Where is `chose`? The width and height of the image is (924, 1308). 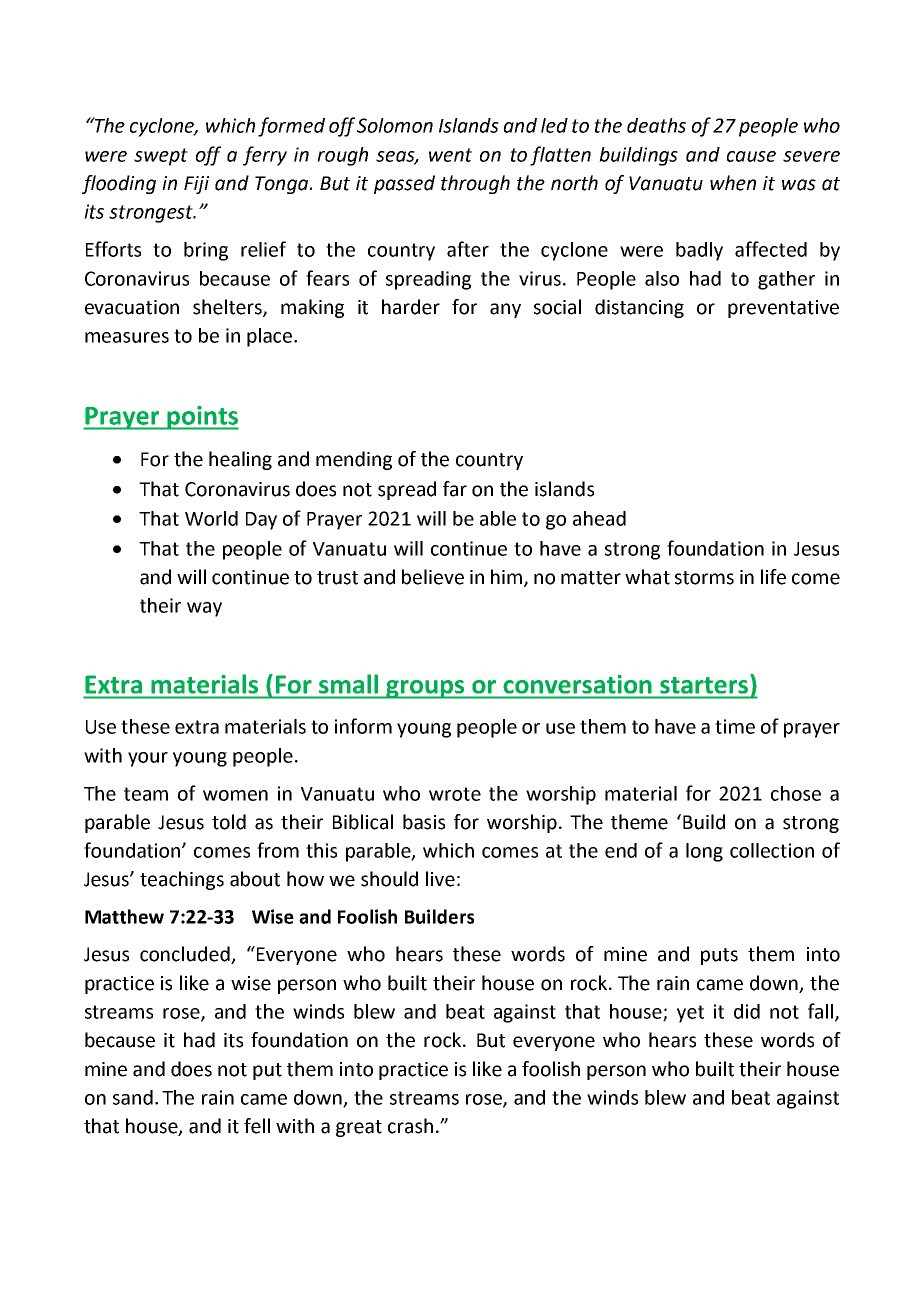 chose is located at coordinates (796, 793).
